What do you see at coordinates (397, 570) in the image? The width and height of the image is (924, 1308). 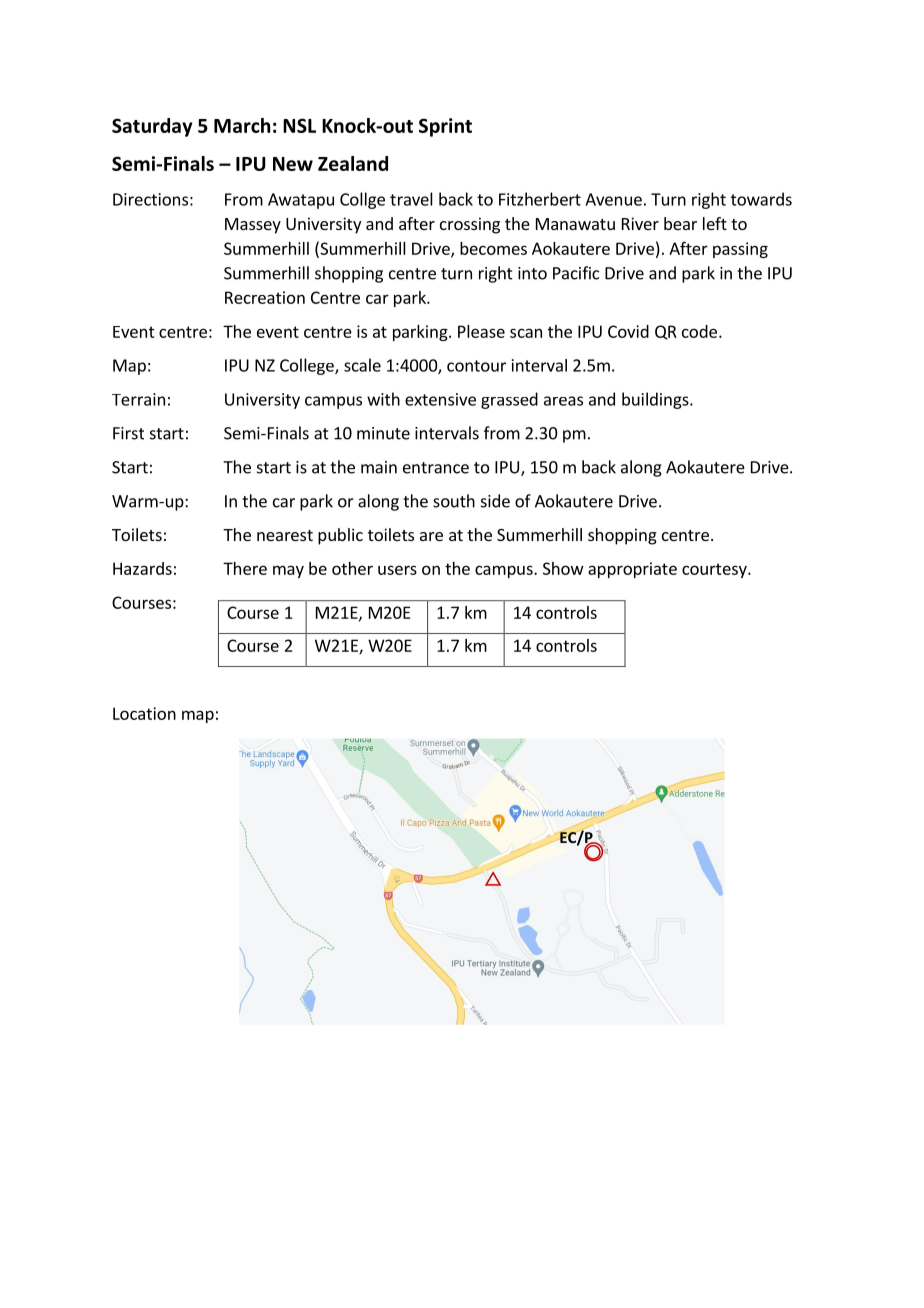 I see `users` at bounding box center [397, 570].
